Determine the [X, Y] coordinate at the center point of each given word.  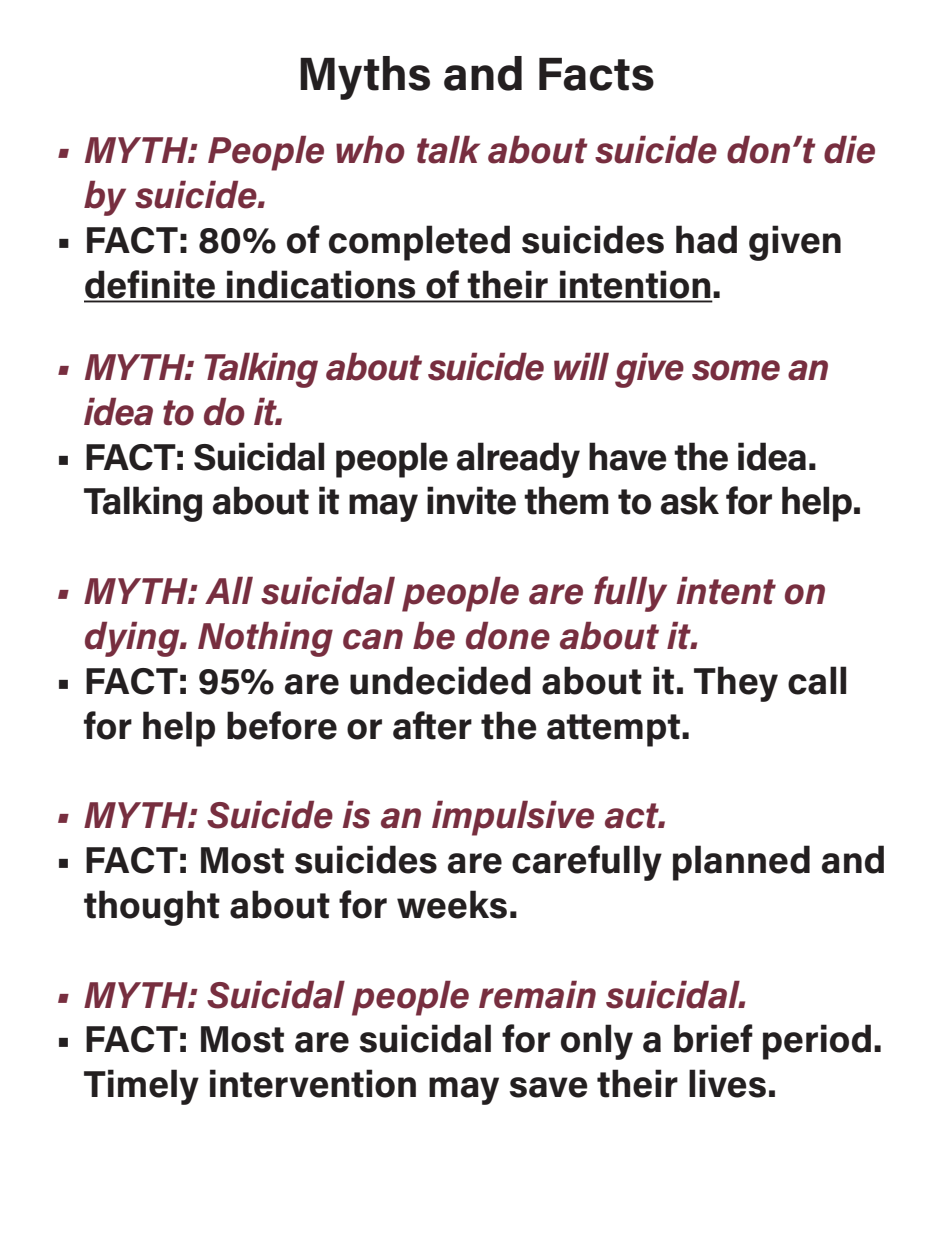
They [736, 684]
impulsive [513, 818]
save [548, 1087]
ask [690, 500]
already [518, 460]
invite [471, 500]
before [282, 725]
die [849, 150]
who [370, 150]
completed [419, 243]
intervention [313, 1083]
